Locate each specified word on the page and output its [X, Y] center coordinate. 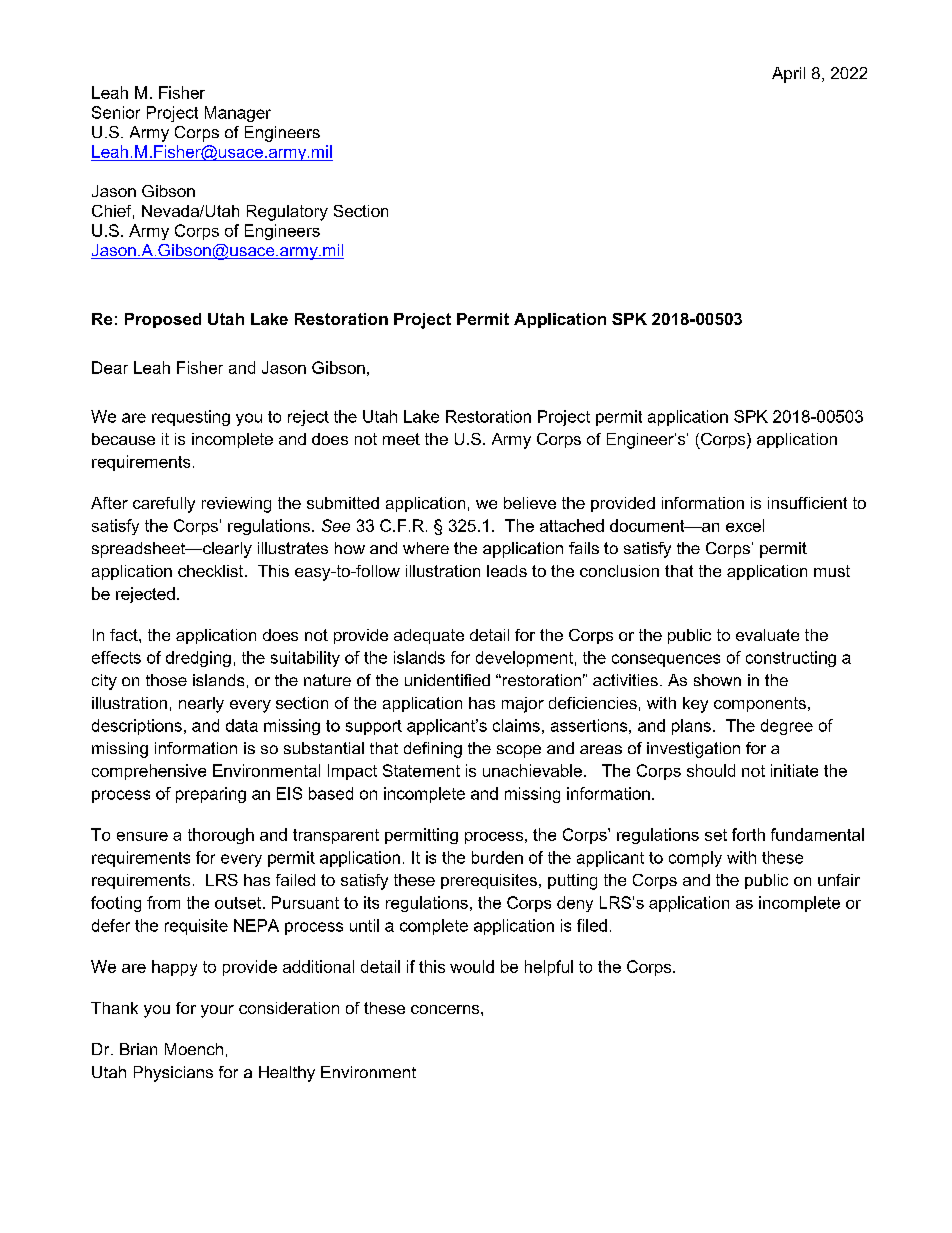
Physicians [173, 1074]
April [788, 75]
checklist [212, 571]
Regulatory [287, 213]
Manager [238, 114]
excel [745, 525]
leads [507, 571]
